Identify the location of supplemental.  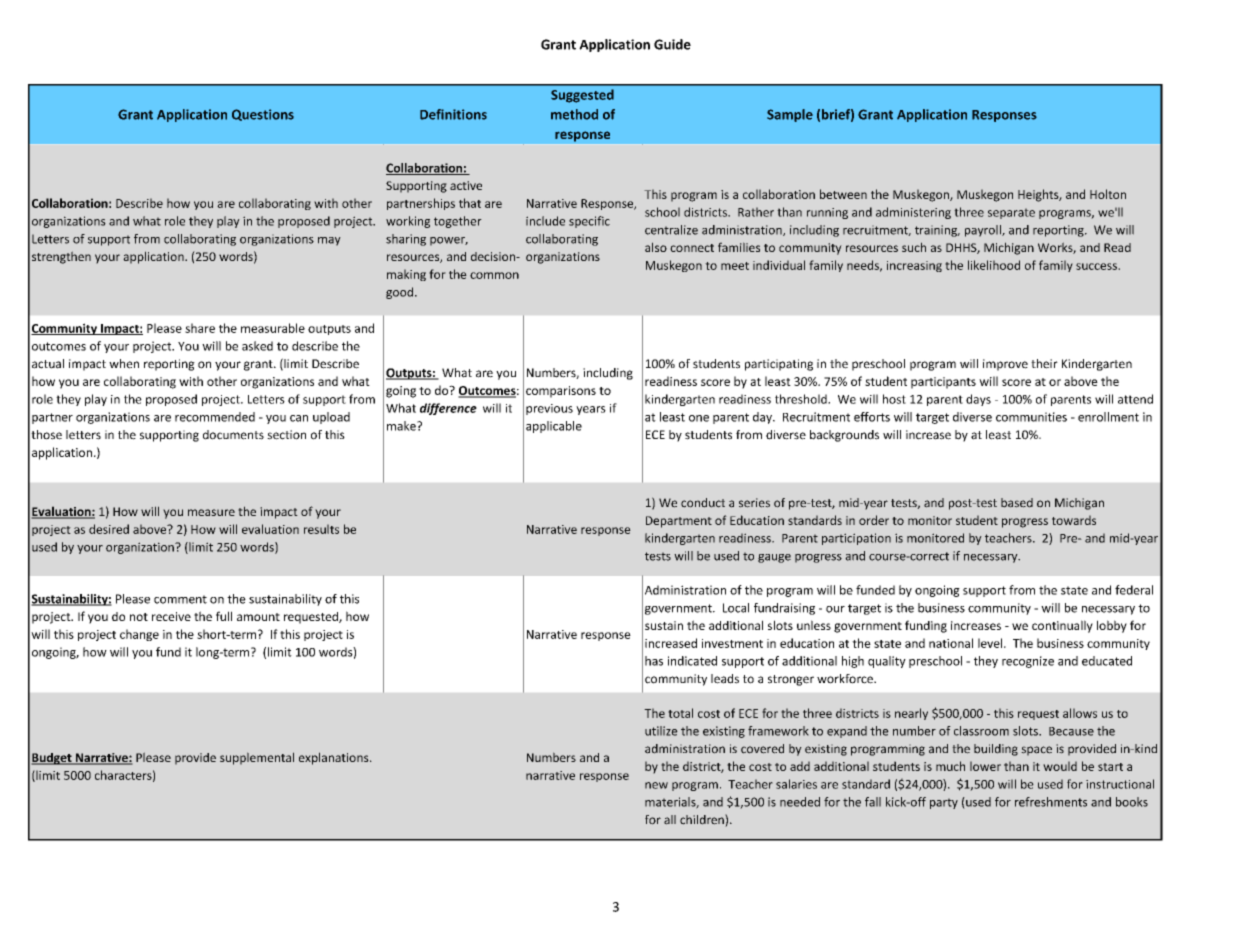
(257, 758).
